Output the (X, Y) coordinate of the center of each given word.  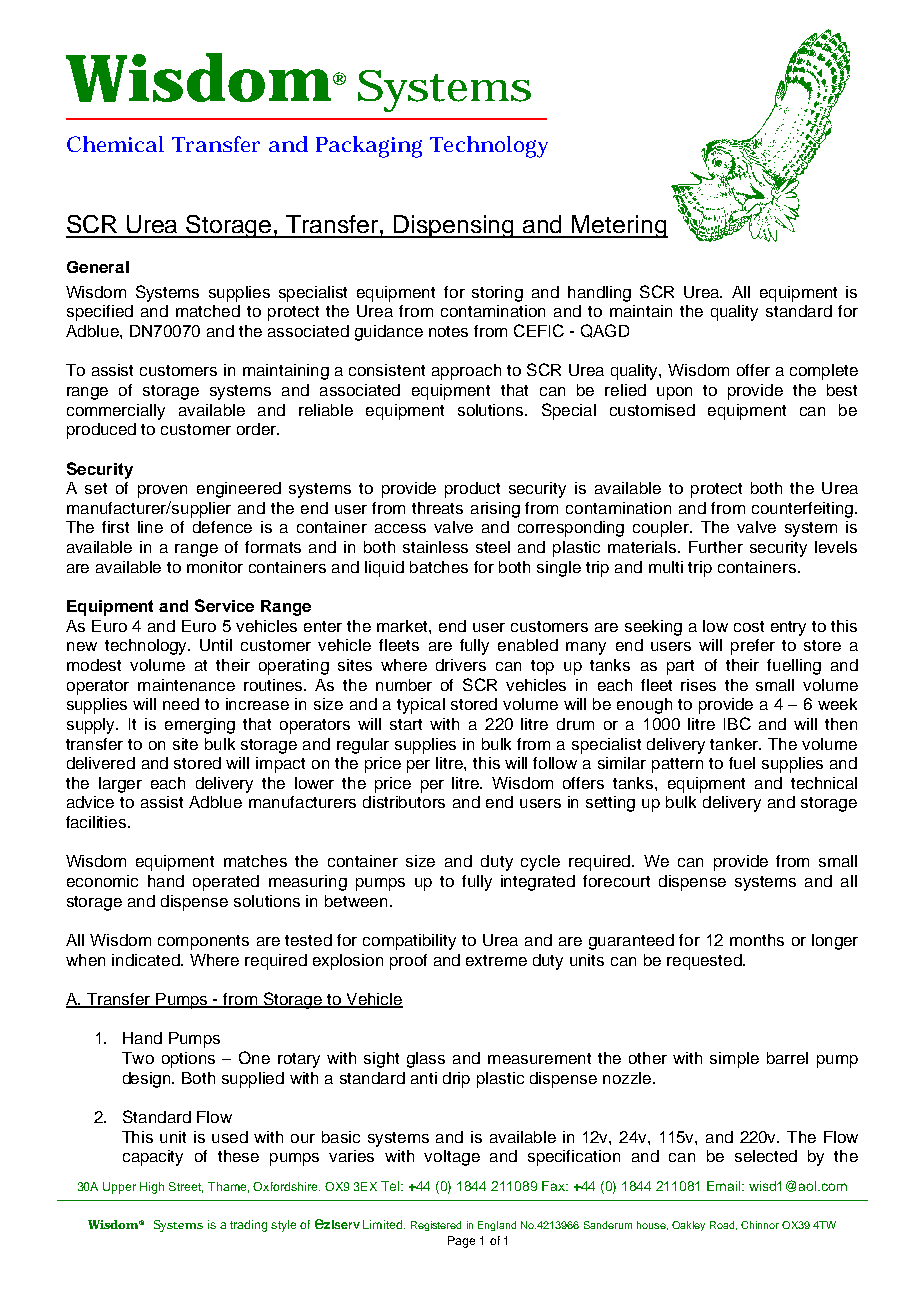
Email (725, 1186)
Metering (619, 226)
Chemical (115, 144)
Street (186, 1187)
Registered (436, 1226)
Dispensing (455, 226)
